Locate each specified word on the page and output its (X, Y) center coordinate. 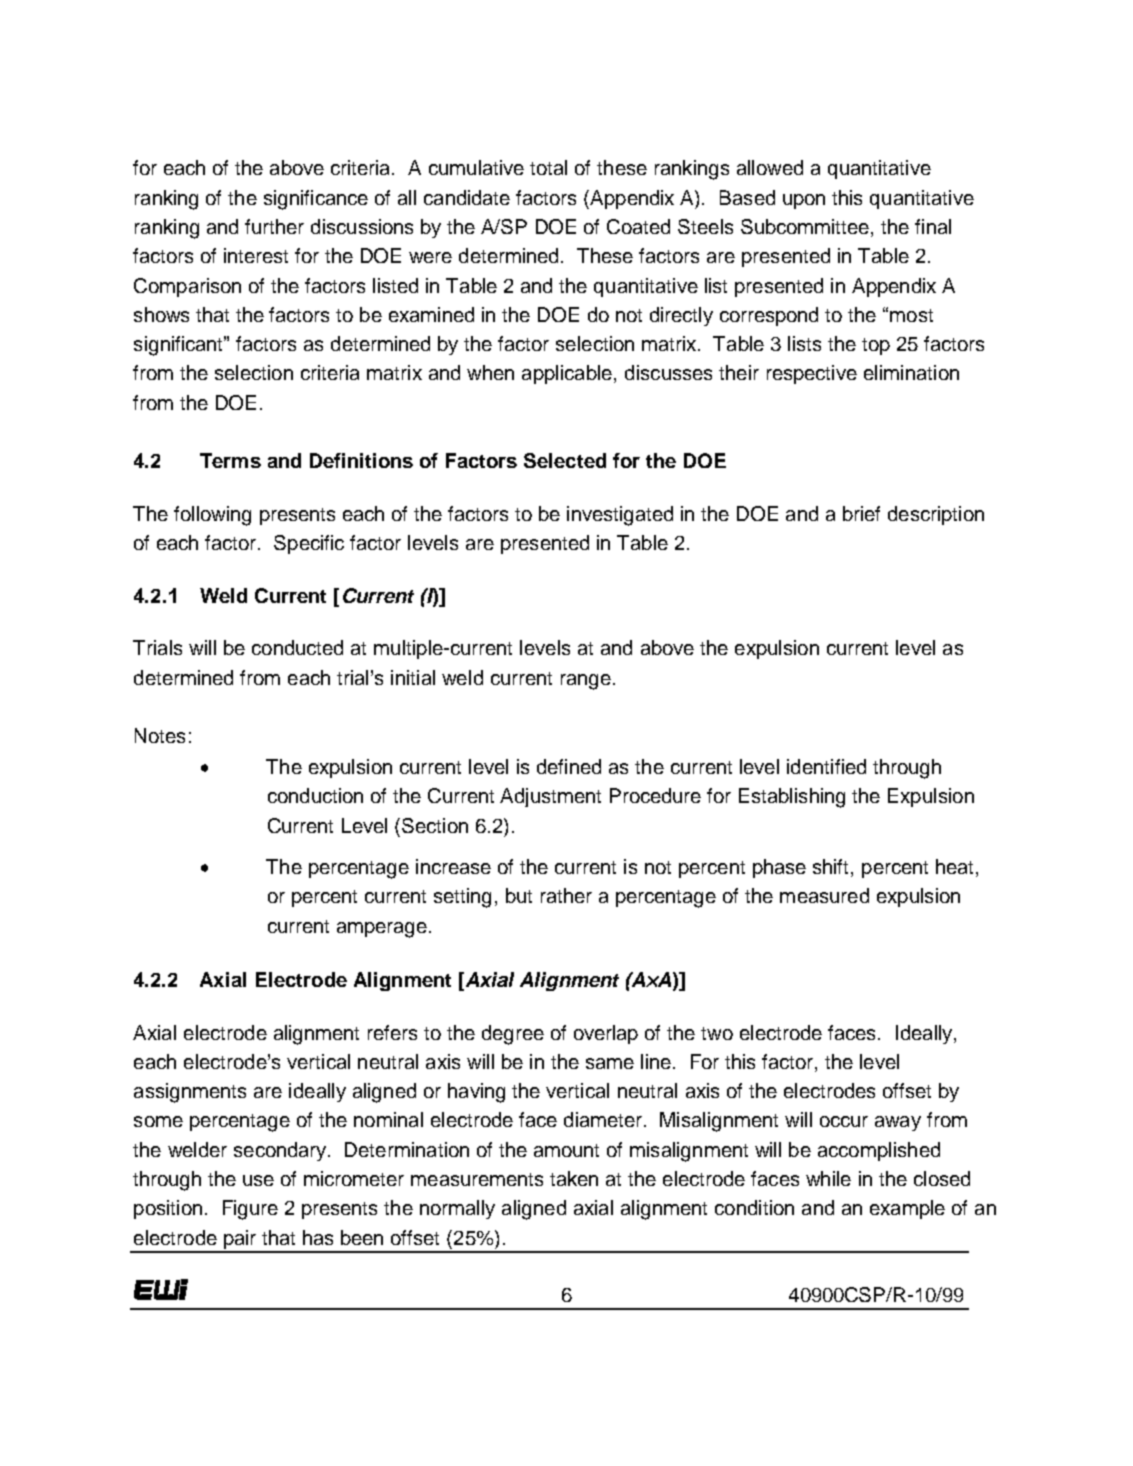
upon (804, 201)
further (274, 226)
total (548, 167)
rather (566, 895)
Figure (250, 1210)
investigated (620, 516)
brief (861, 513)
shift (832, 868)
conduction (315, 795)
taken (574, 1178)
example (907, 1209)
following (212, 516)
